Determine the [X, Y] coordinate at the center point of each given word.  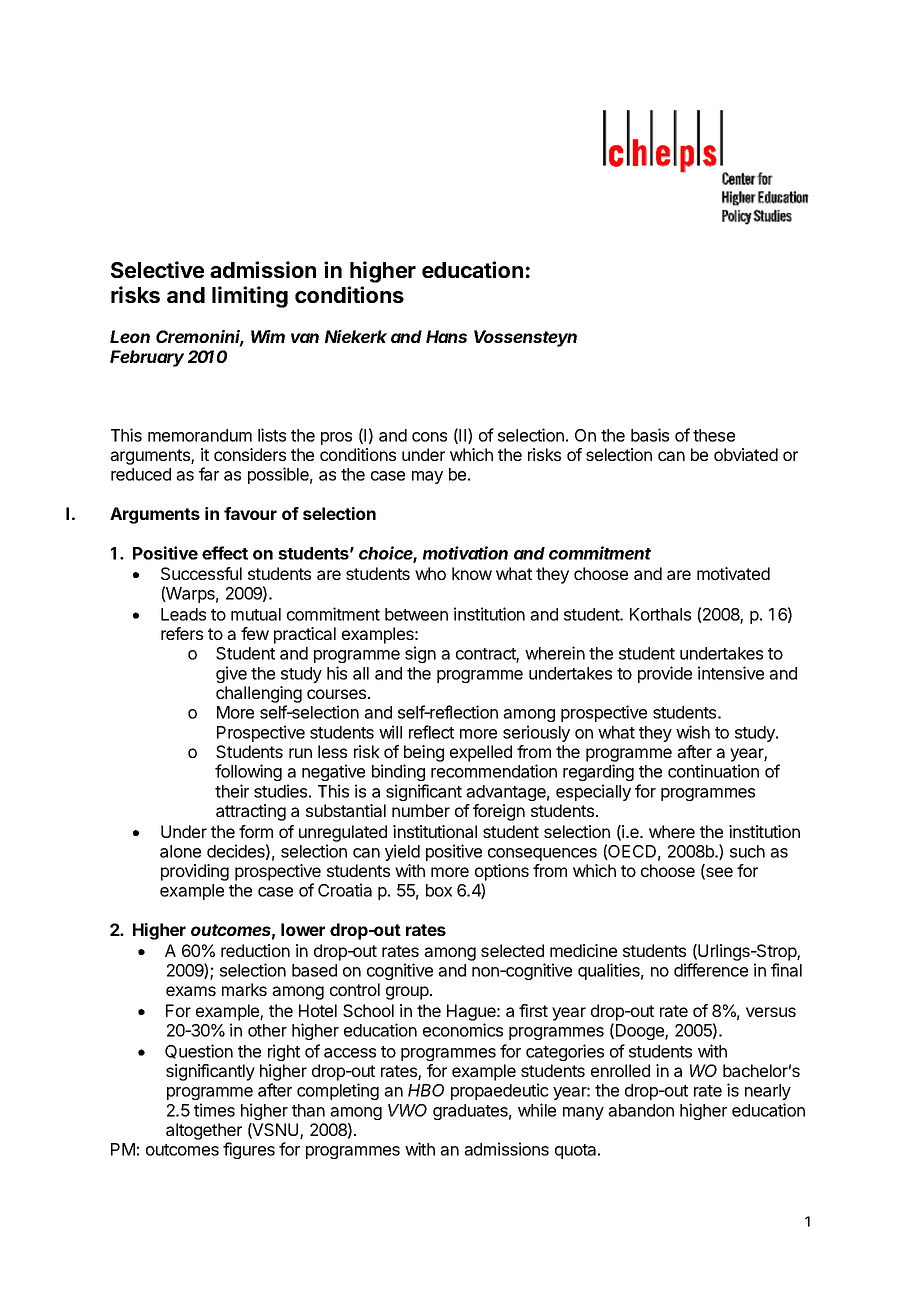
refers [182, 633]
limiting [250, 297]
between [416, 614]
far [209, 474]
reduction [255, 950]
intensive [731, 673]
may [427, 477]
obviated [746, 454]
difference [711, 970]
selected [512, 950]
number [421, 810]
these [714, 435]
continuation [713, 771]
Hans [446, 336]
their [232, 791]
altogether [204, 1131]
